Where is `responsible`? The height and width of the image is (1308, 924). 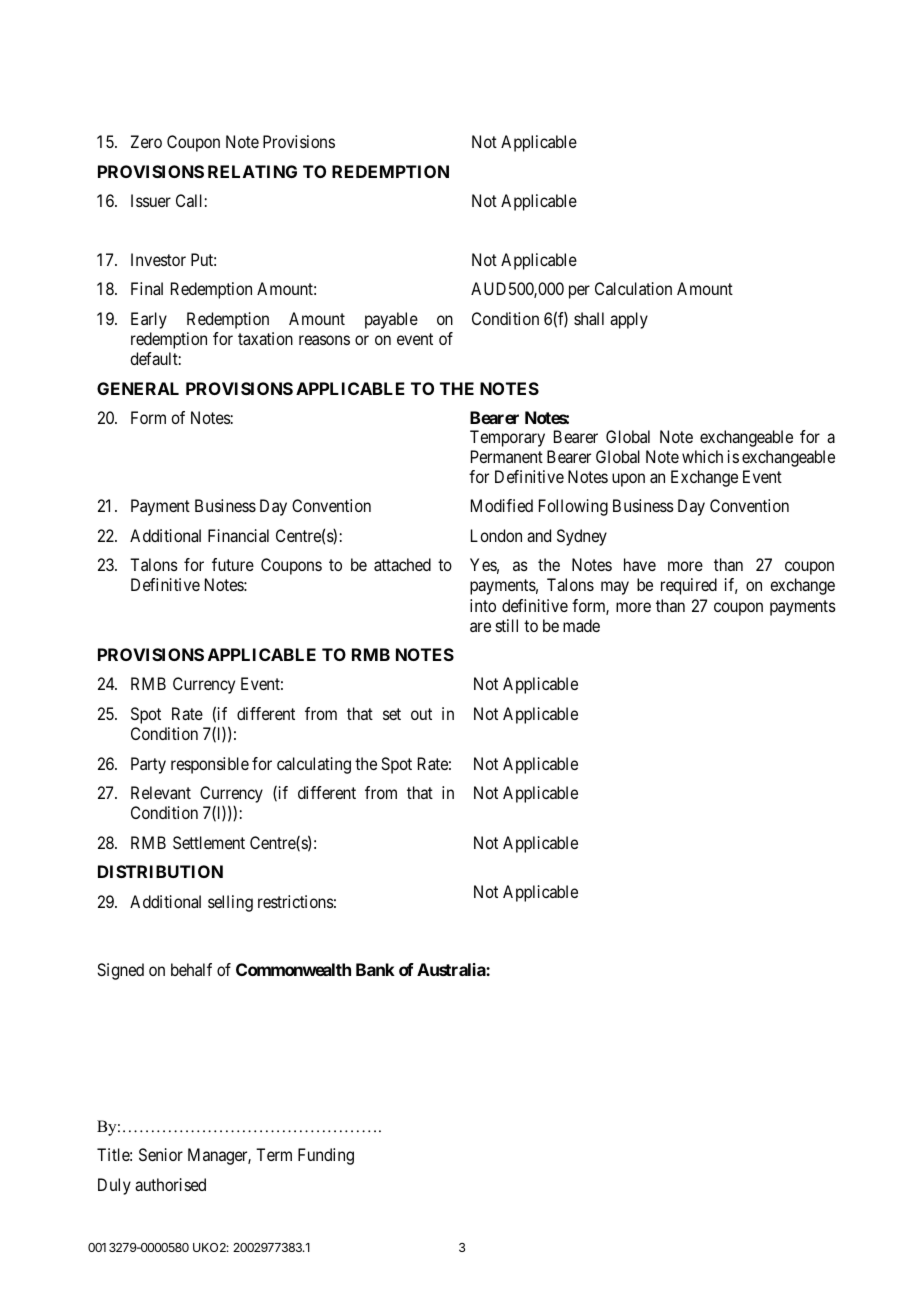 responsible is located at coordinates (210, 765).
